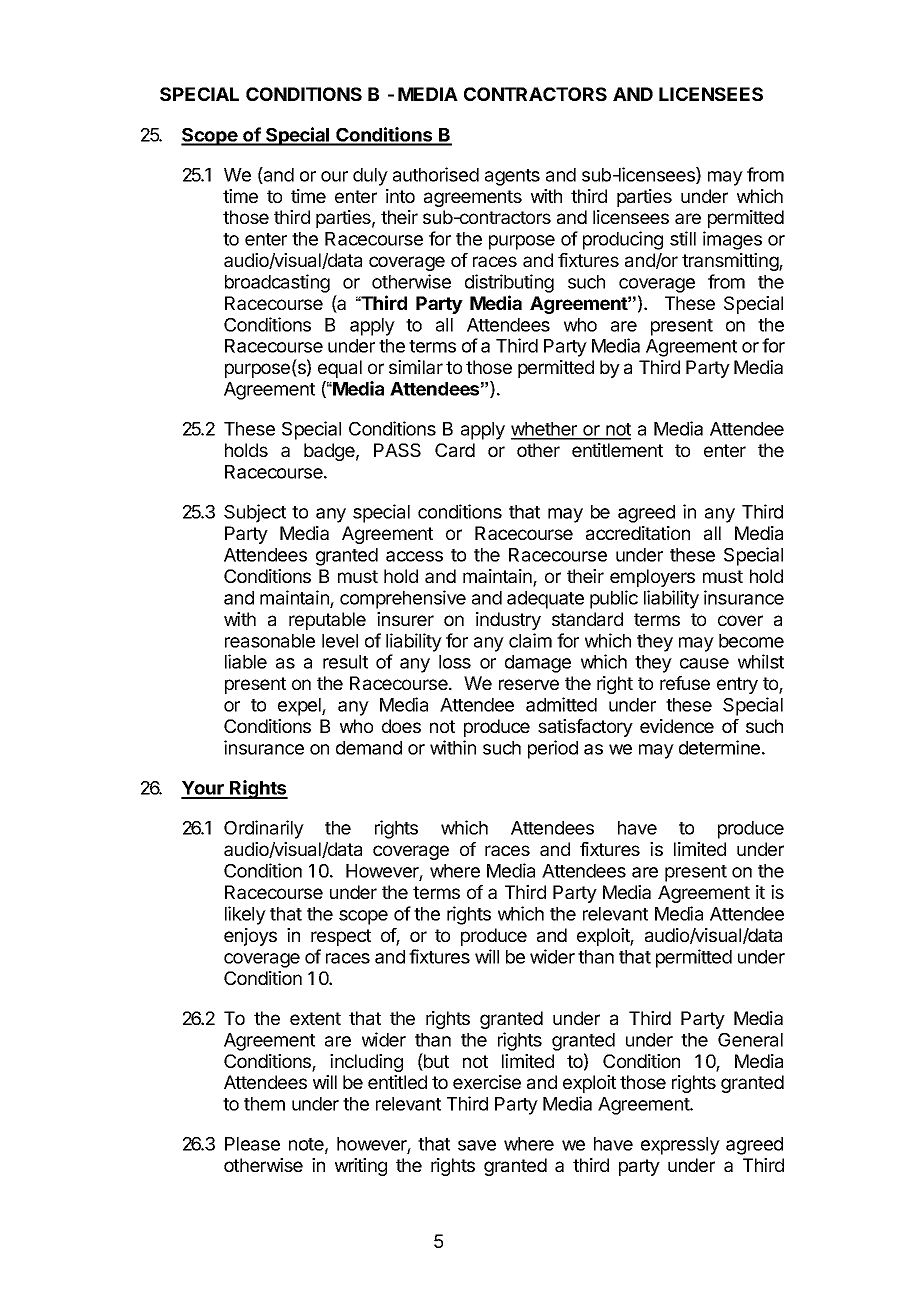 This image has height=1308, width=924. What do you see at coordinates (512, 177) in the image?
I see `agents` at bounding box center [512, 177].
